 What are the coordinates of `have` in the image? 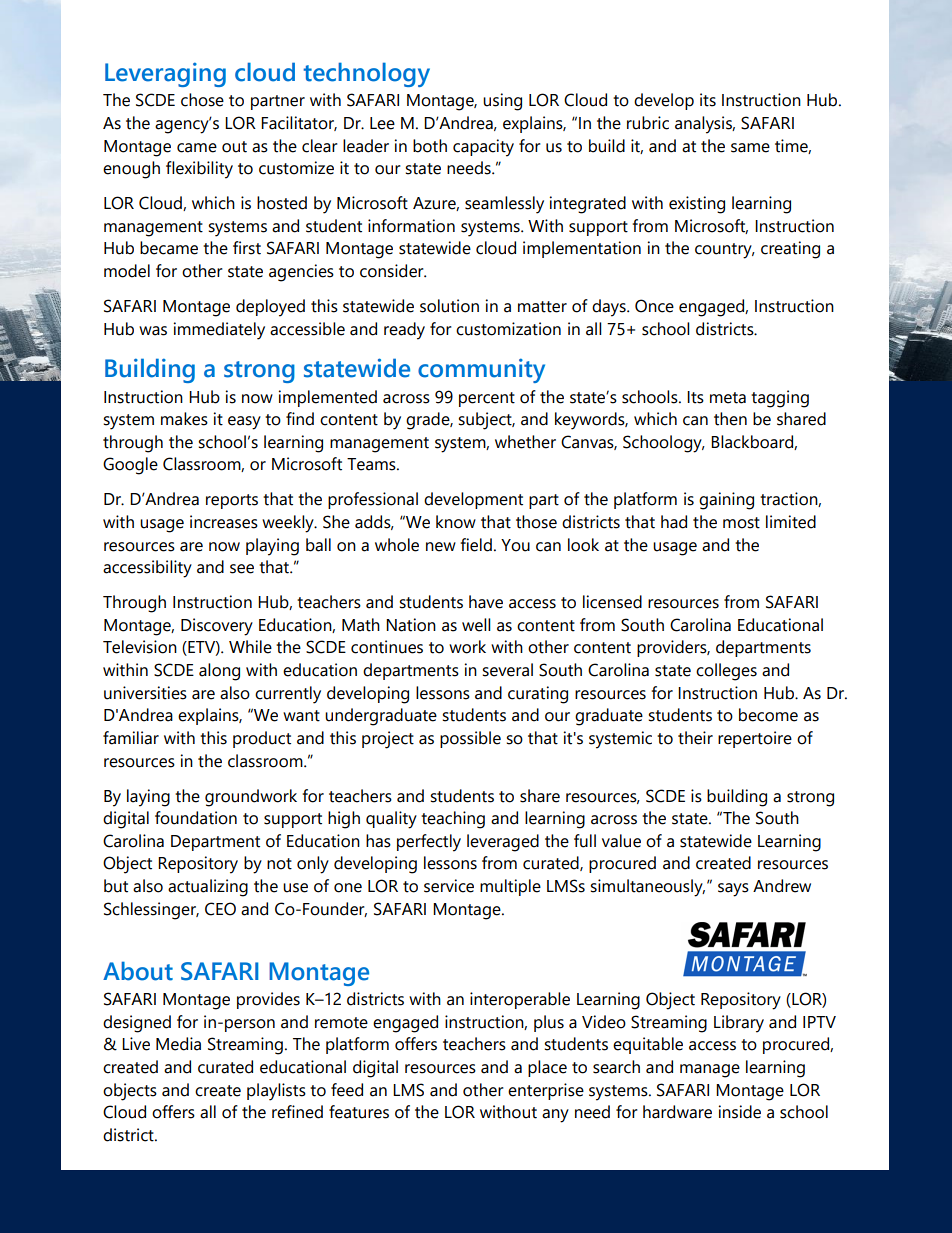 It's located at (486, 602).
